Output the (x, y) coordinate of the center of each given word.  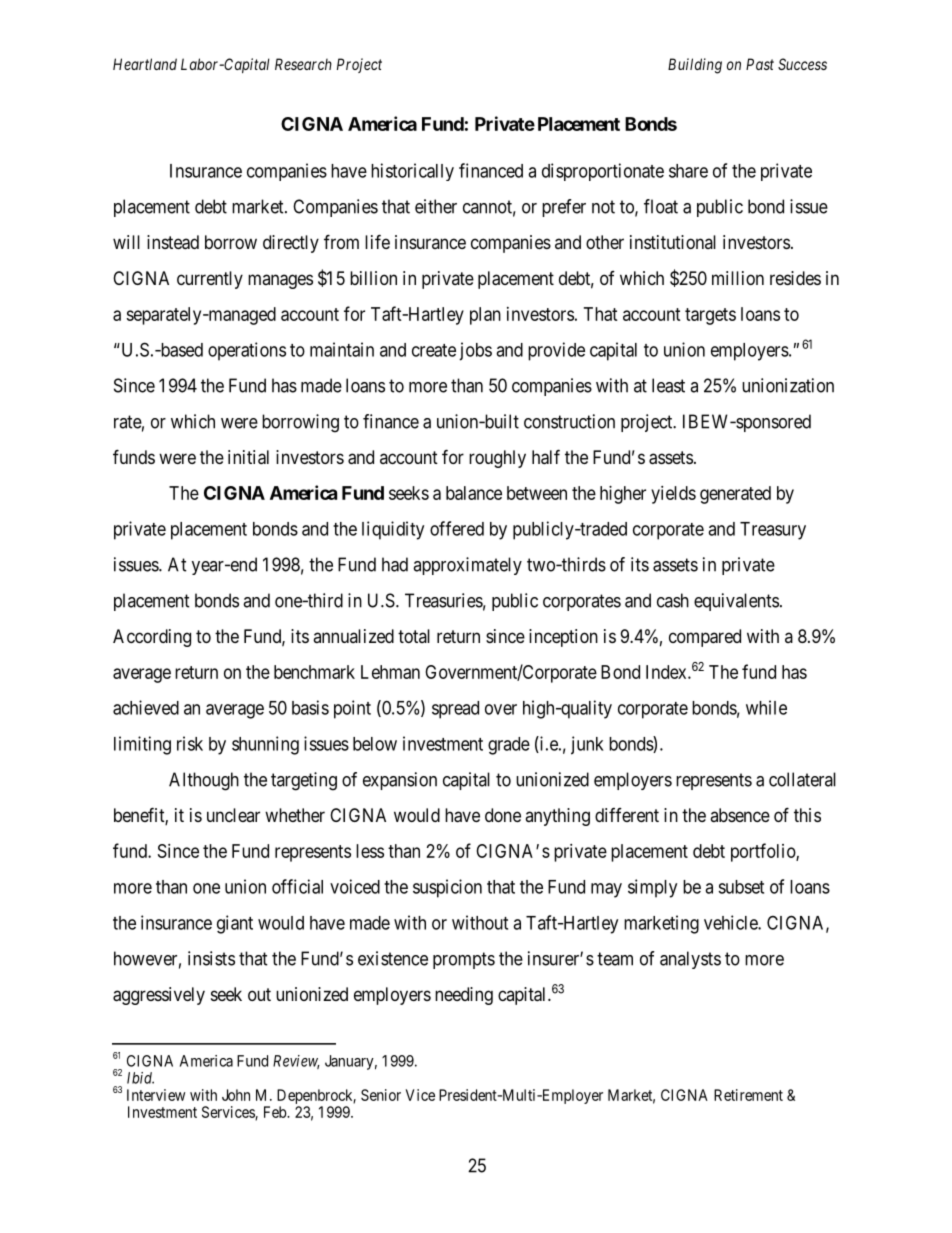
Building (695, 66)
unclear (233, 815)
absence (740, 815)
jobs (475, 351)
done (503, 815)
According (152, 638)
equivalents (736, 602)
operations (247, 351)
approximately (467, 566)
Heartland (145, 64)
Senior (381, 1095)
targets (710, 316)
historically (412, 172)
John (236, 1095)
